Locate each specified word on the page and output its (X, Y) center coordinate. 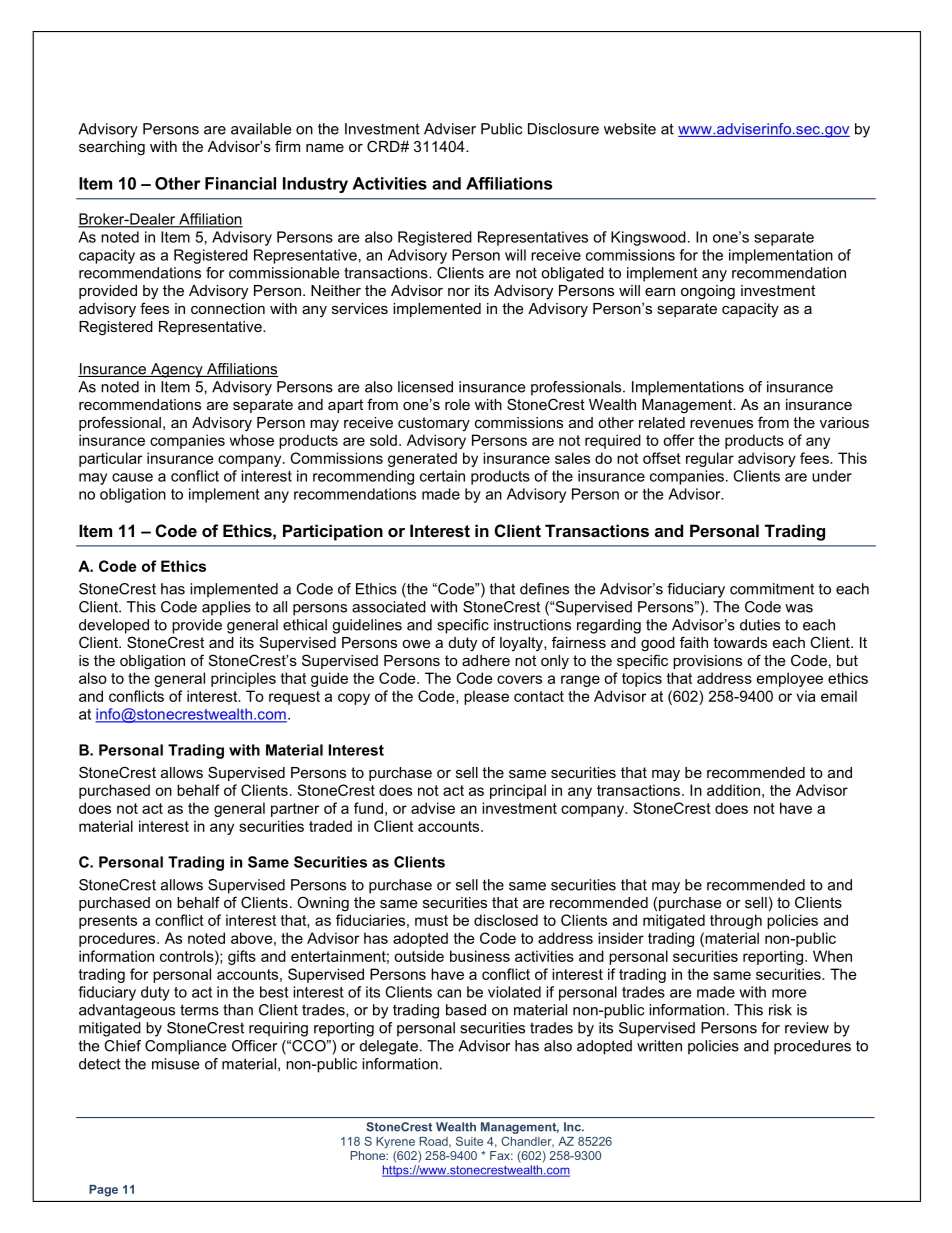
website (630, 129)
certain (442, 476)
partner (295, 810)
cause (132, 477)
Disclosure (563, 129)
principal (518, 791)
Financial (240, 183)
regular (710, 459)
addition (733, 790)
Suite (469, 1141)
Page (103, 1191)
